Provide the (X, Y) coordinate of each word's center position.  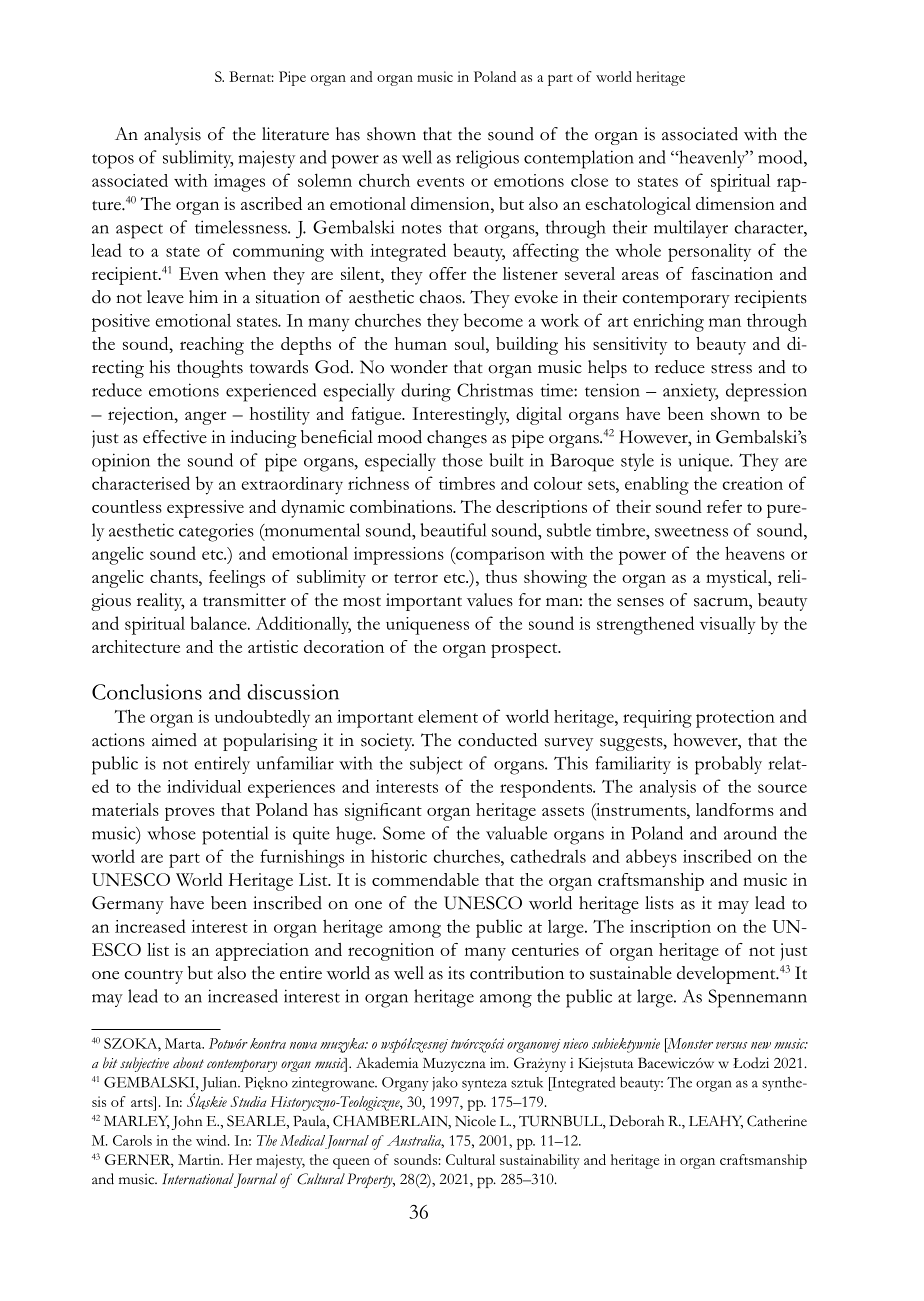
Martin (200, 1159)
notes (422, 229)
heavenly (712, 159)
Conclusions (147, 692)
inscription (670, 929)
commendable (425, 879)
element (448, 716)
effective (175, 437)
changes (457, 439)
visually (727, 625)
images (239, 183)
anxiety (690, 392)
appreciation (262, 952)
